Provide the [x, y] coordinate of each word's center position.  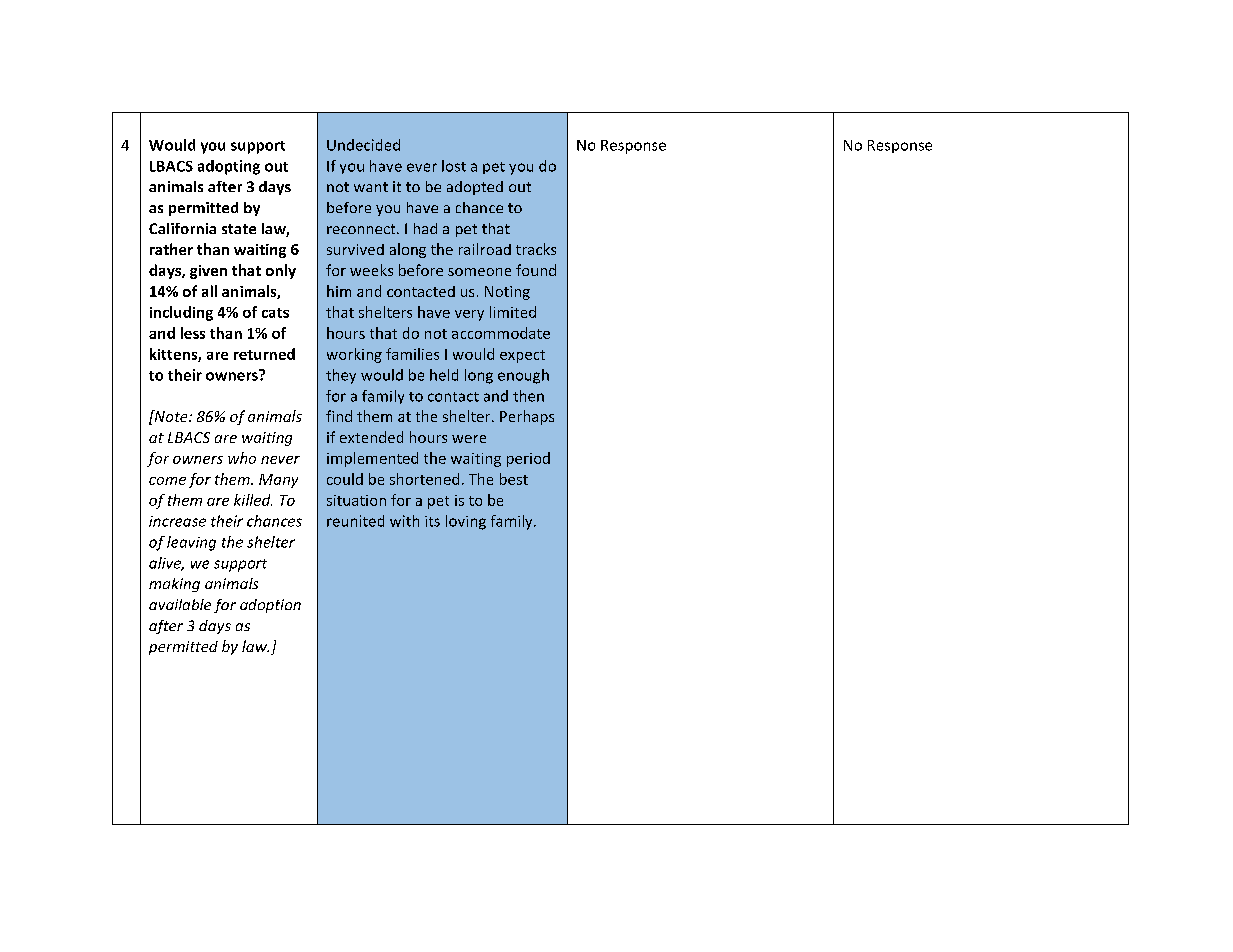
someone [479, 272]
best [514, 479]
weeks [371, 270]
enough [523, 376]
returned [264, 354]
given [208, 272]
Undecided [363, 145]
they [341, 376]
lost [454, 166]
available [180, 604]
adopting [229, 167]
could [345, 479]
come [167, 481]
